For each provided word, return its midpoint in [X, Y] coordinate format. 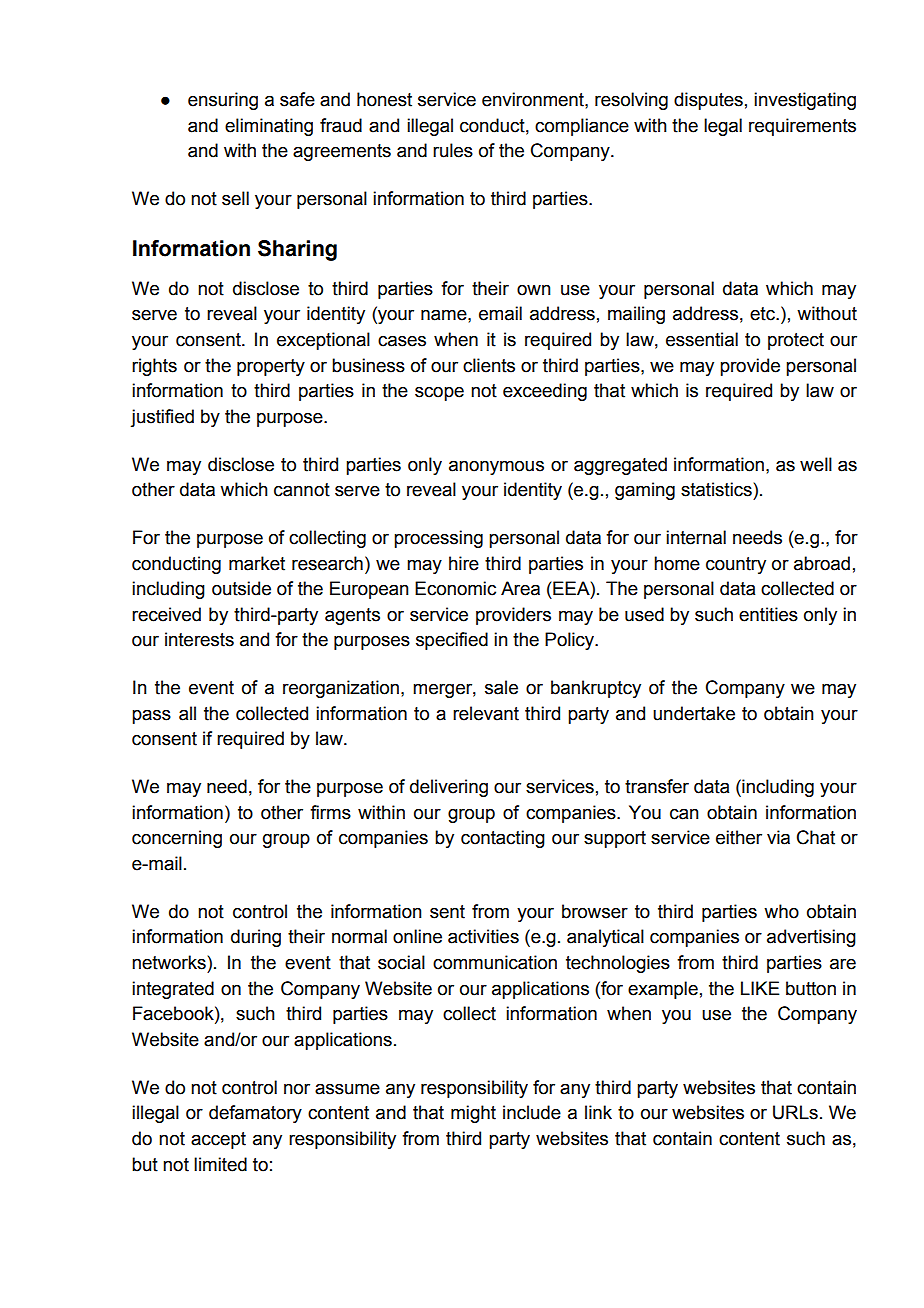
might [473, 1114]
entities [768, 614]
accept [218, 1140]
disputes [708, 101]
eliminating [269, 127]
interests [199, 639]
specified [452, 641]
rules [453, 150]
